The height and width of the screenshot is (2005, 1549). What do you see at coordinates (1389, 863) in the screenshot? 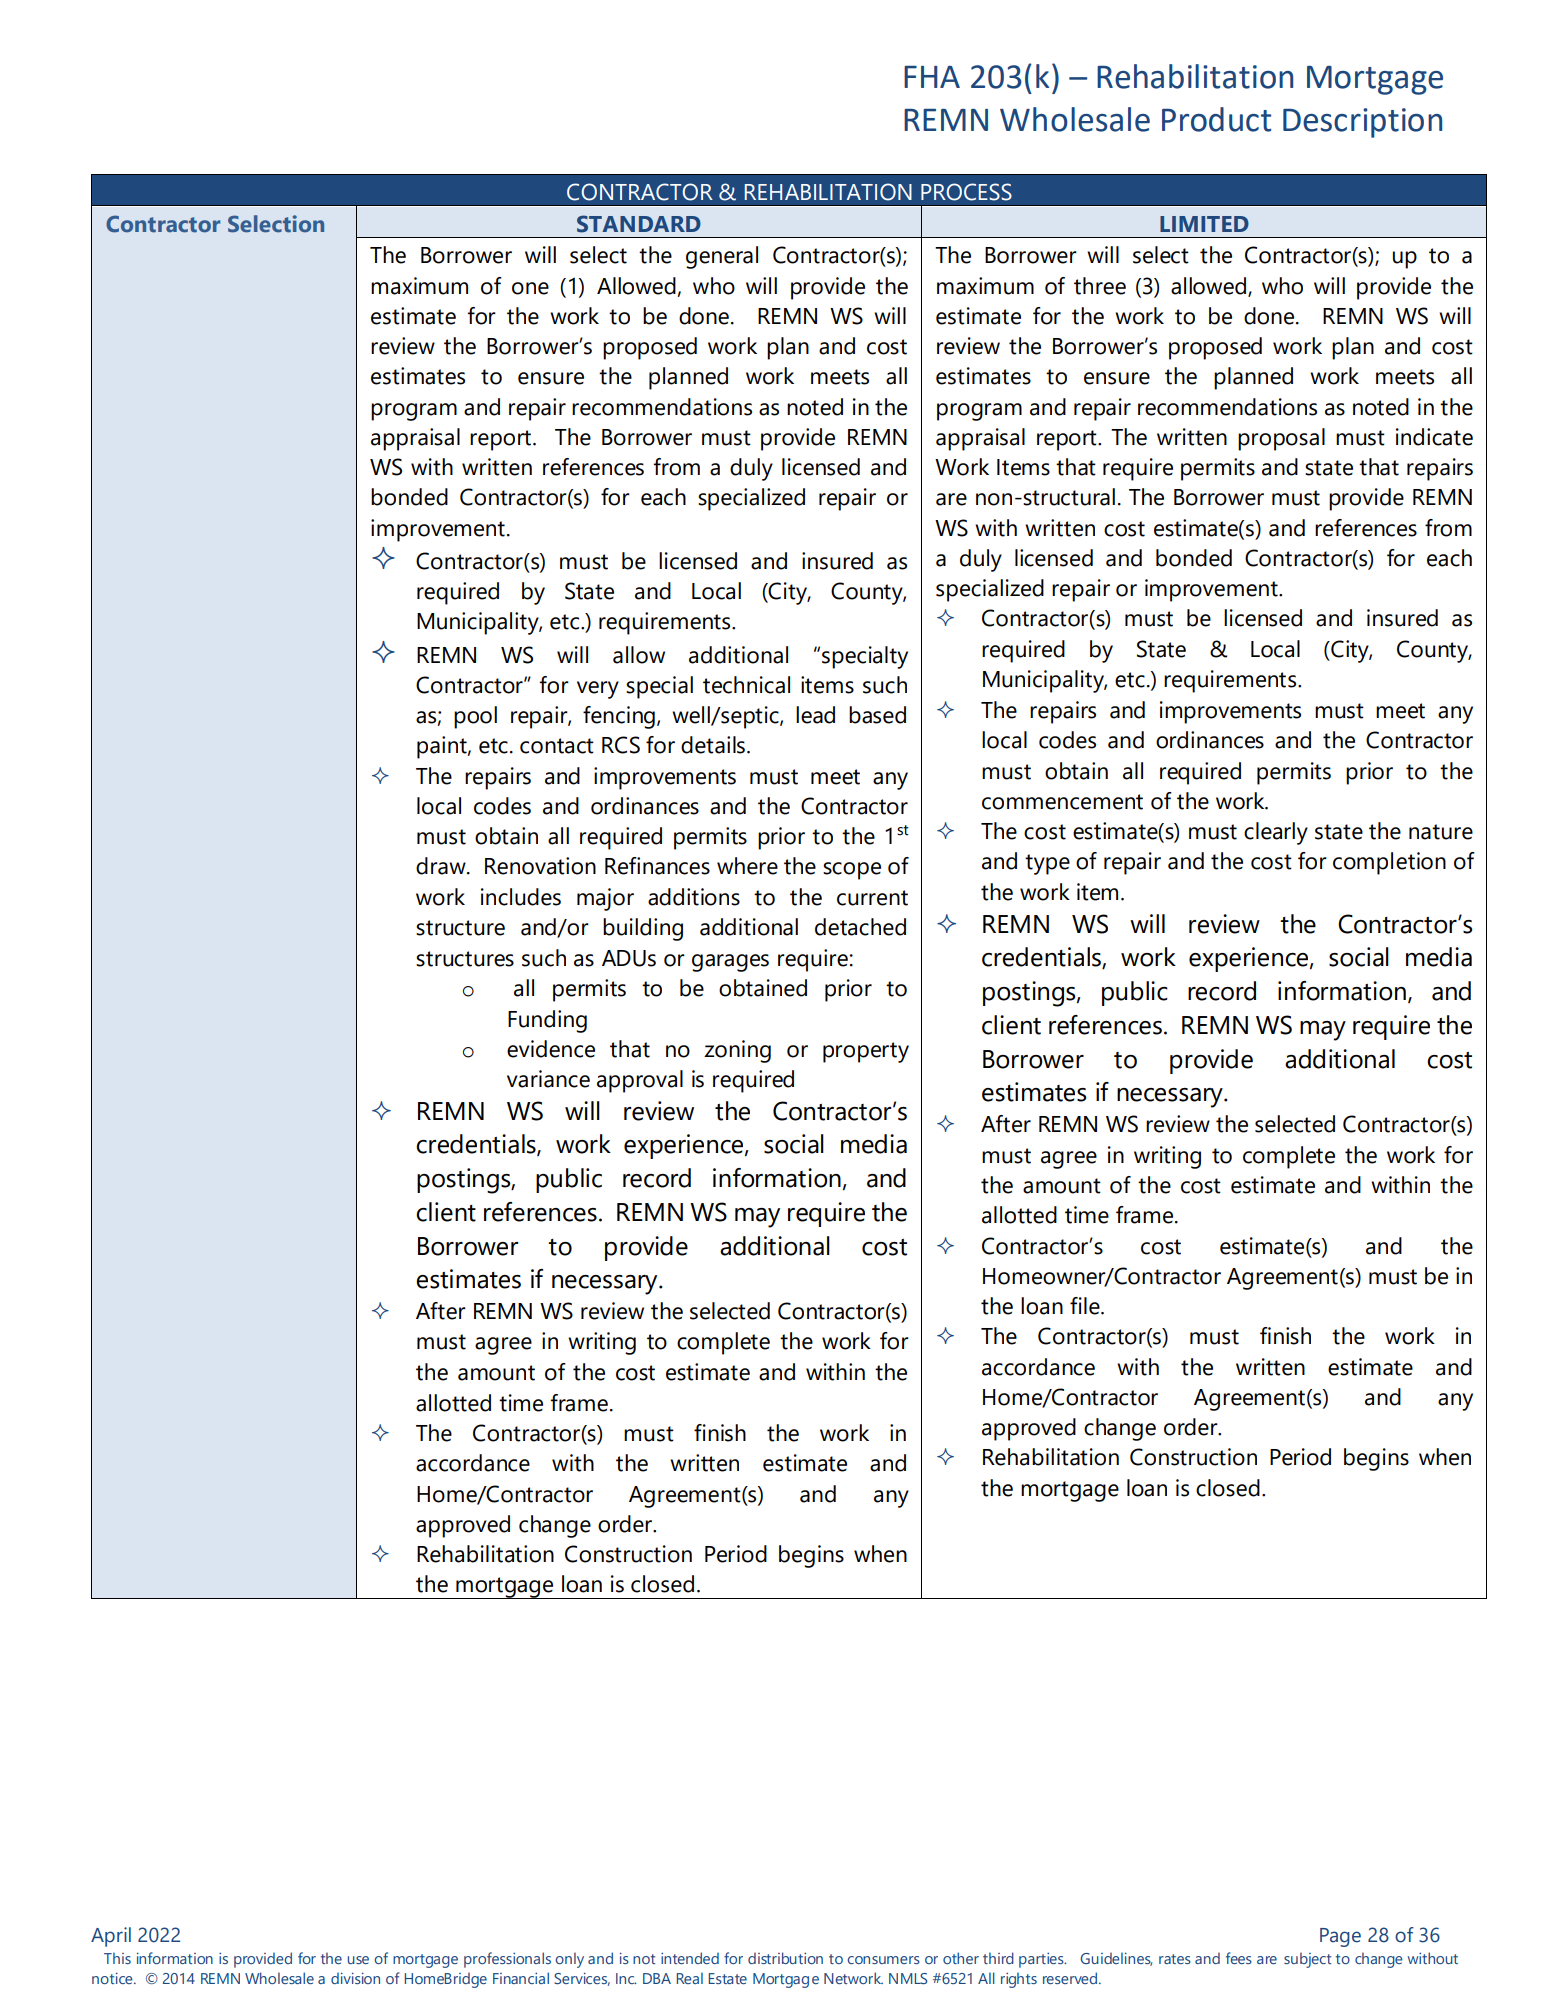
I see `completion` at bounding box center [1389, 863].
